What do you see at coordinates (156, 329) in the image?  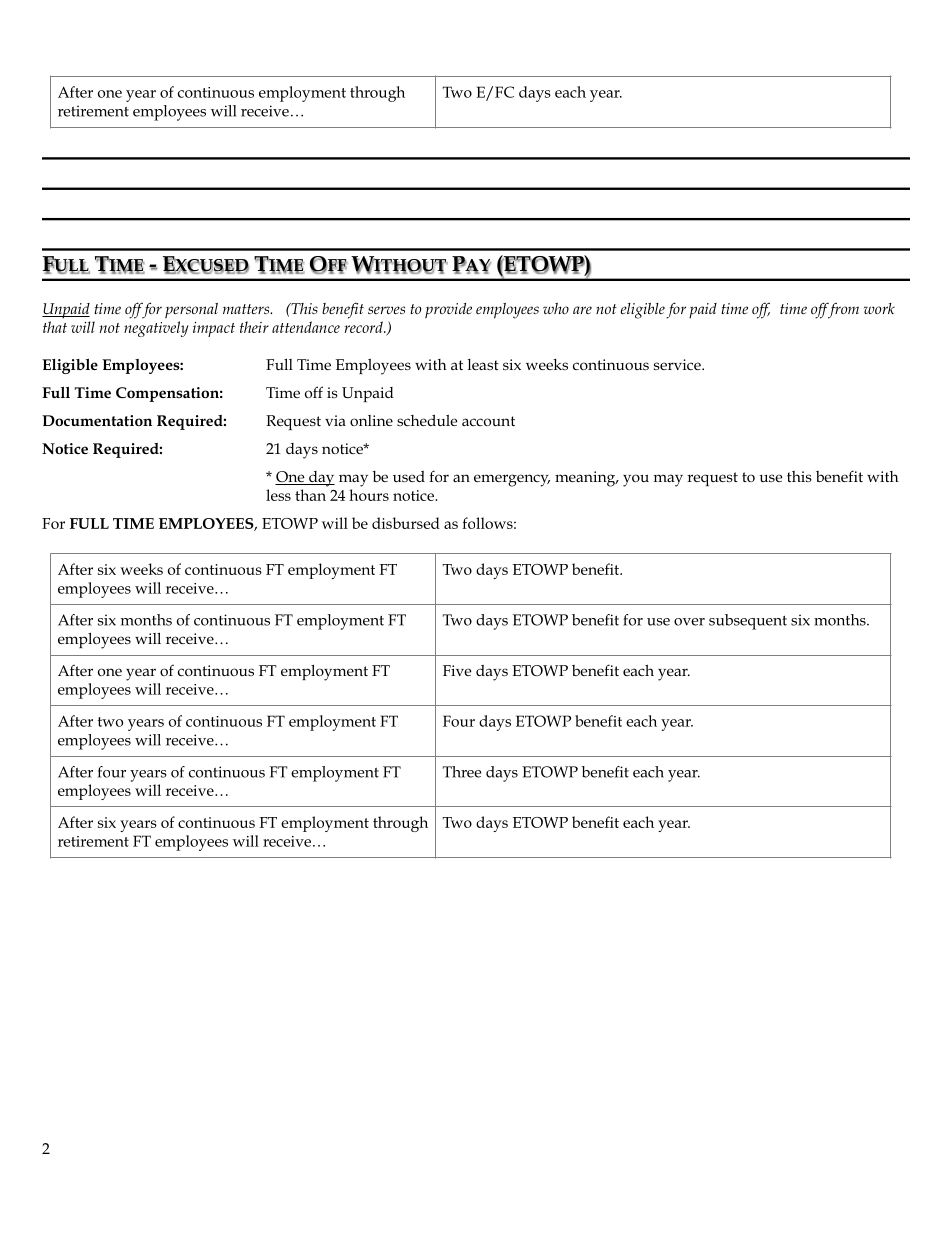 I see `negatively` at bounding box center [156, 329].
